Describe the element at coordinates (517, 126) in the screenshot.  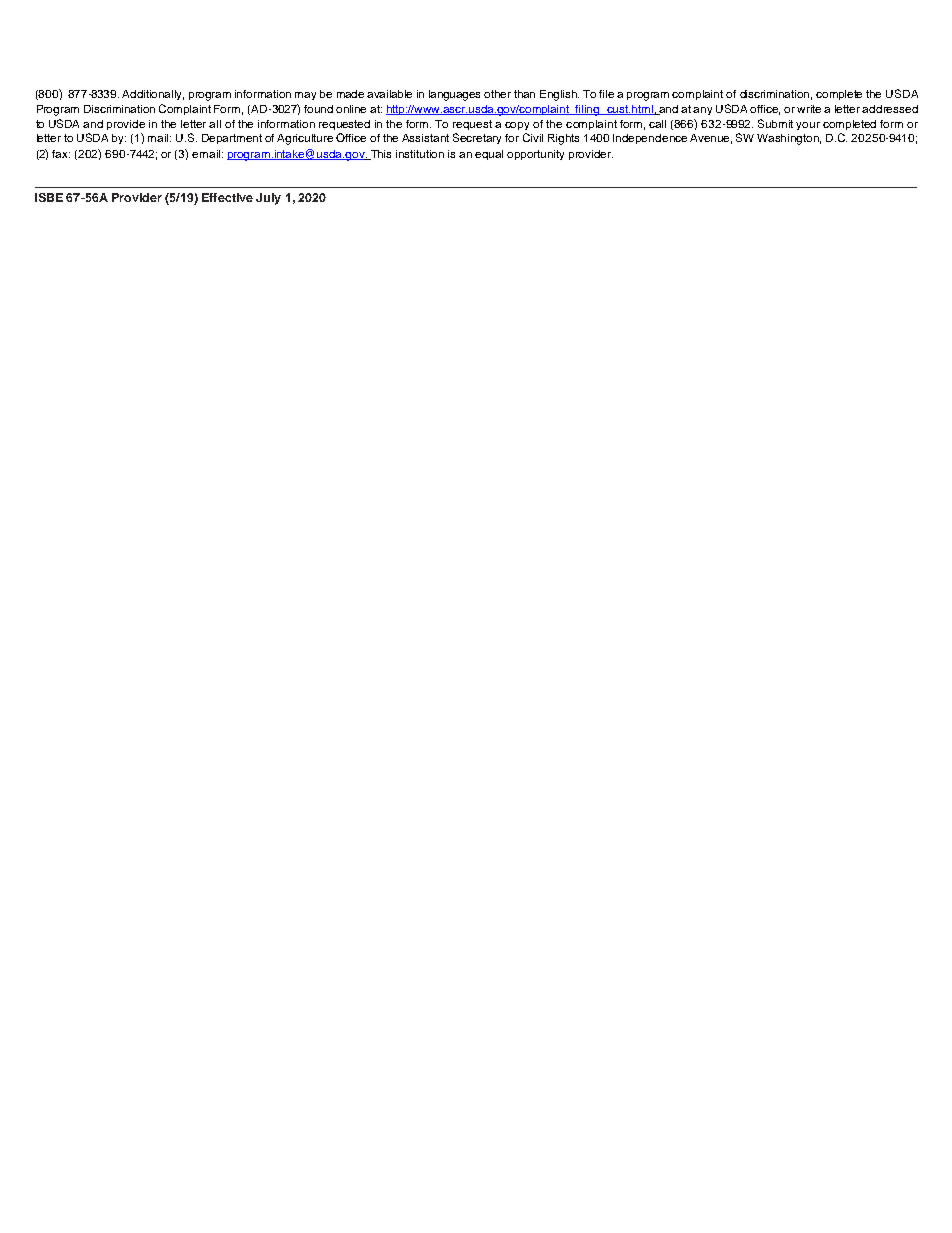
I see `copy` at that location.
